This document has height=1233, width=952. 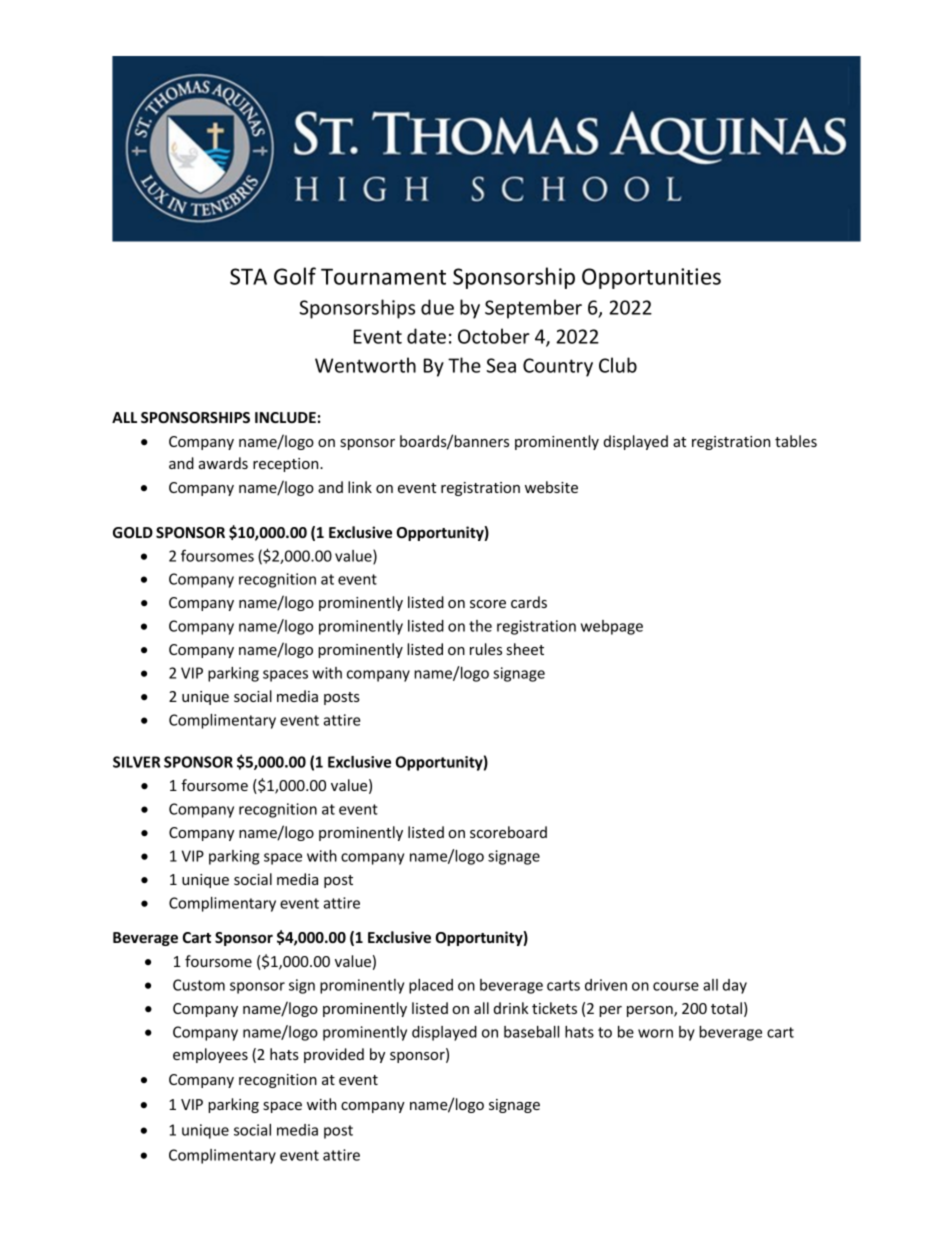 I want to click on total, so click(x=726, y=1008).
